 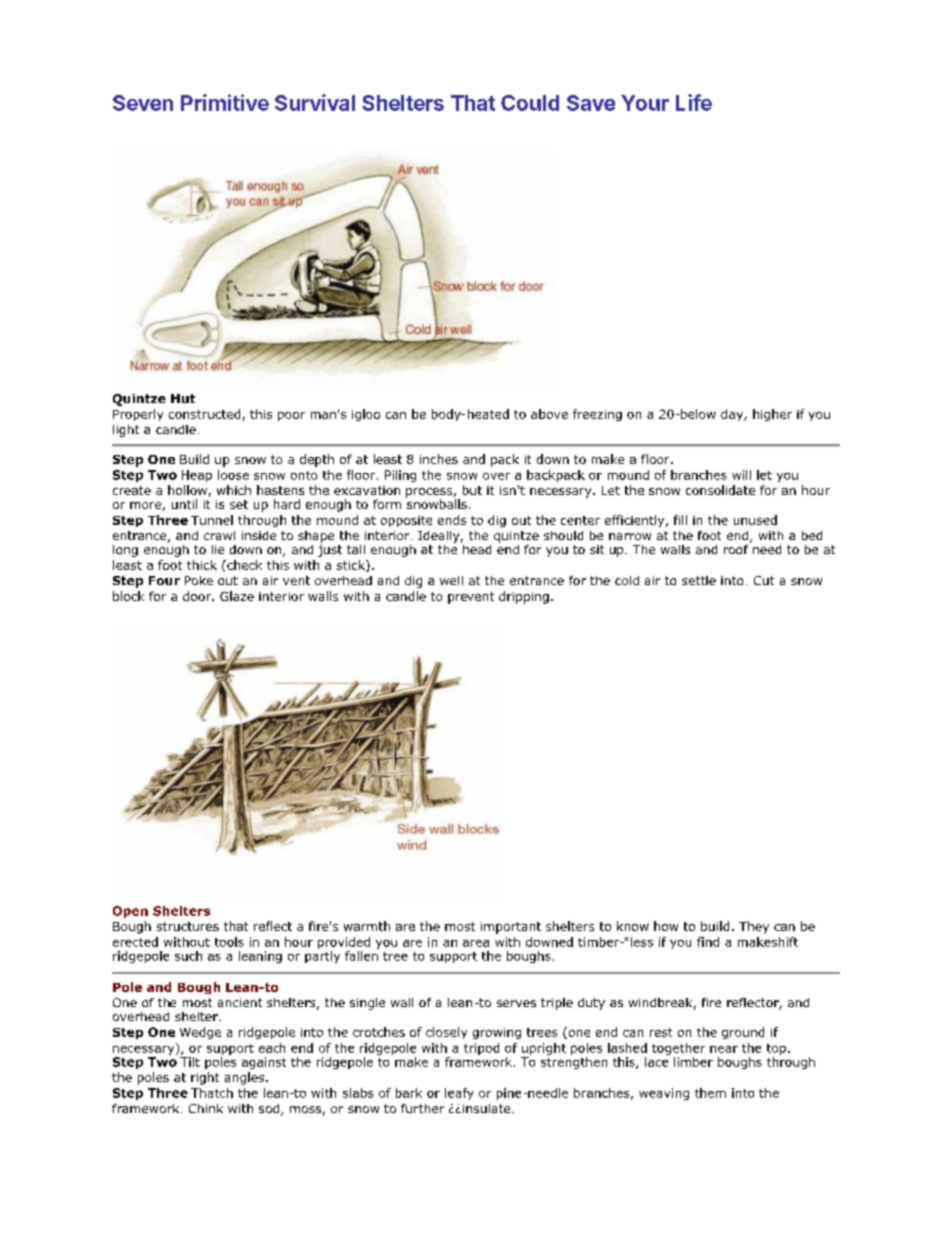 What do you see at coordinates (530, 103) in the screenshot?
I see `Could` at bounding box center [530, 103].
